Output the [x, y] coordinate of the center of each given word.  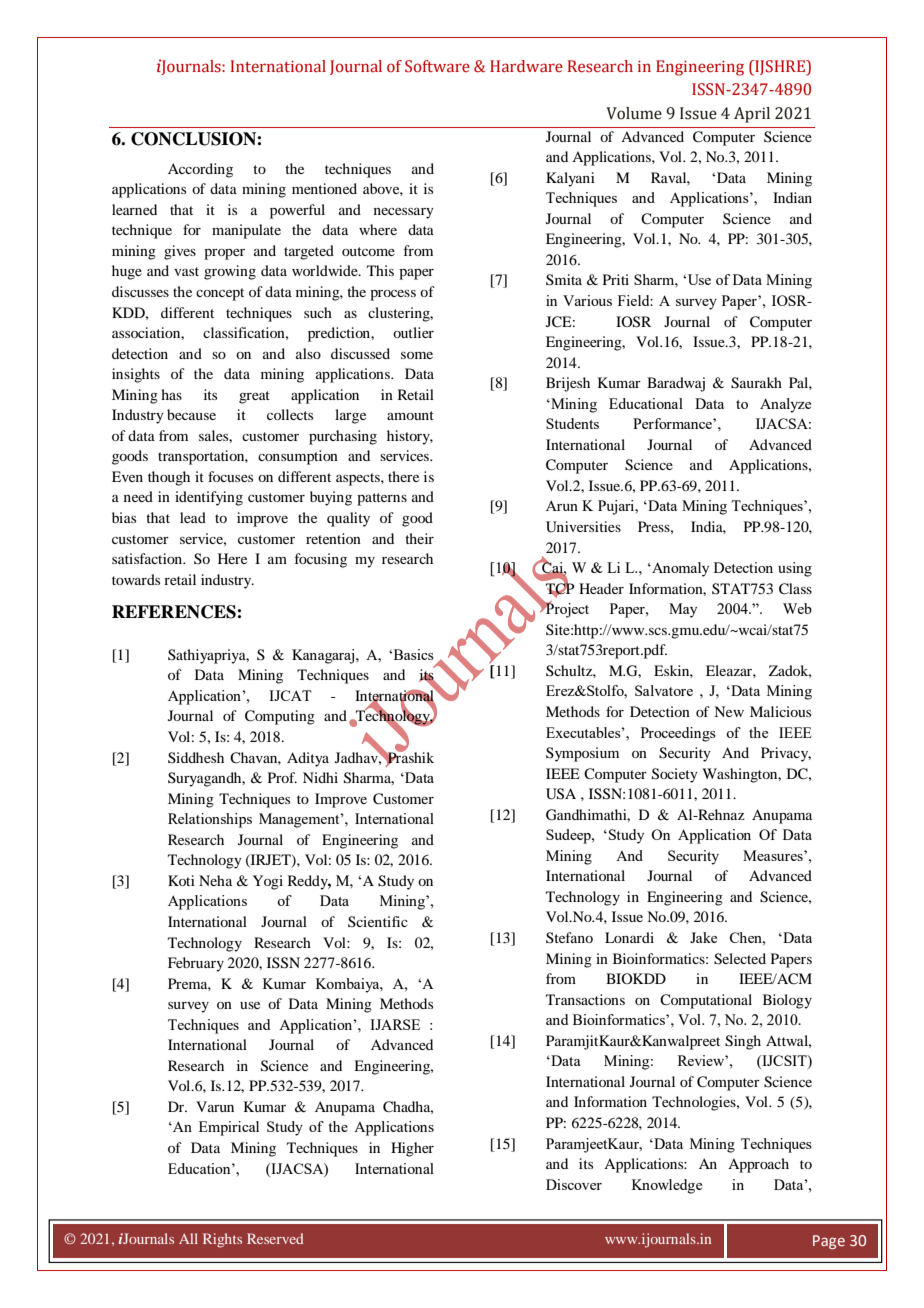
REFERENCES [175, 612]
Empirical [229, 1128]
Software [437, 66]
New [729, 711]
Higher [412, 1149]
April [752, 115]
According [200, 170]
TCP [560, 588]
